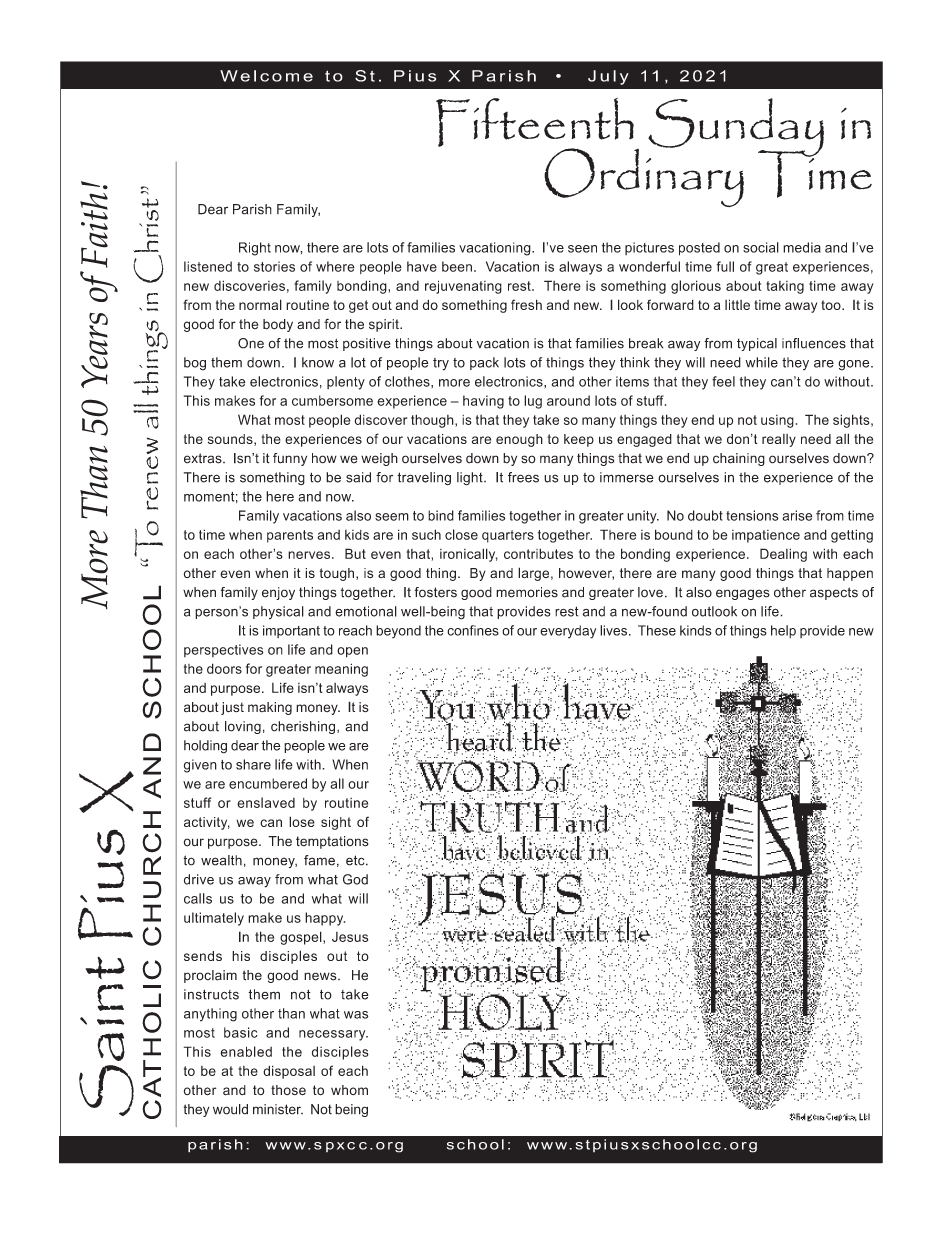 This document has height=1233, width=952. Describe the element at coordinates (779, 440) in the document. I see `really` at that location.
